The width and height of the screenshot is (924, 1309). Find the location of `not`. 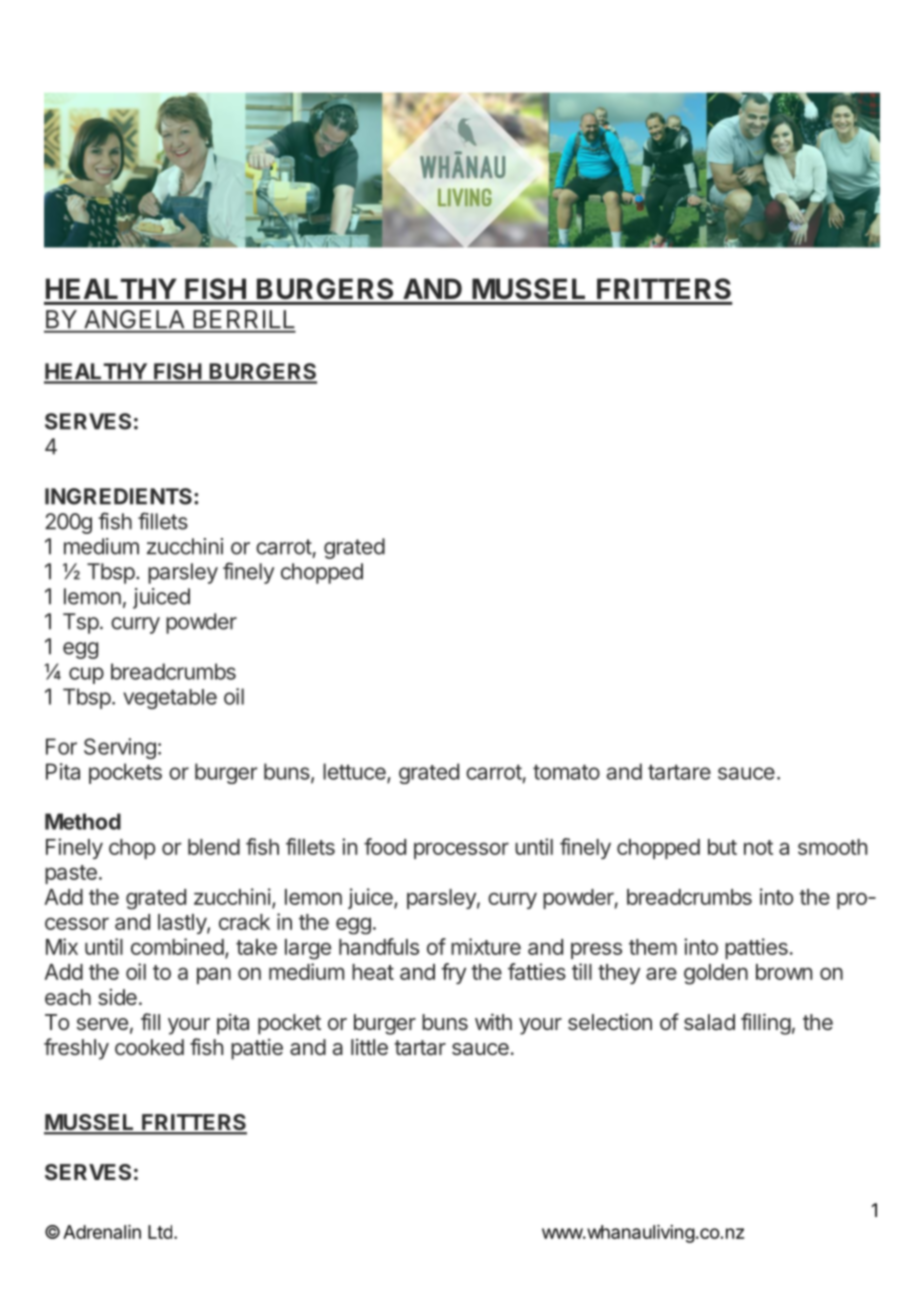

not is located at coordinates (758, 847).
